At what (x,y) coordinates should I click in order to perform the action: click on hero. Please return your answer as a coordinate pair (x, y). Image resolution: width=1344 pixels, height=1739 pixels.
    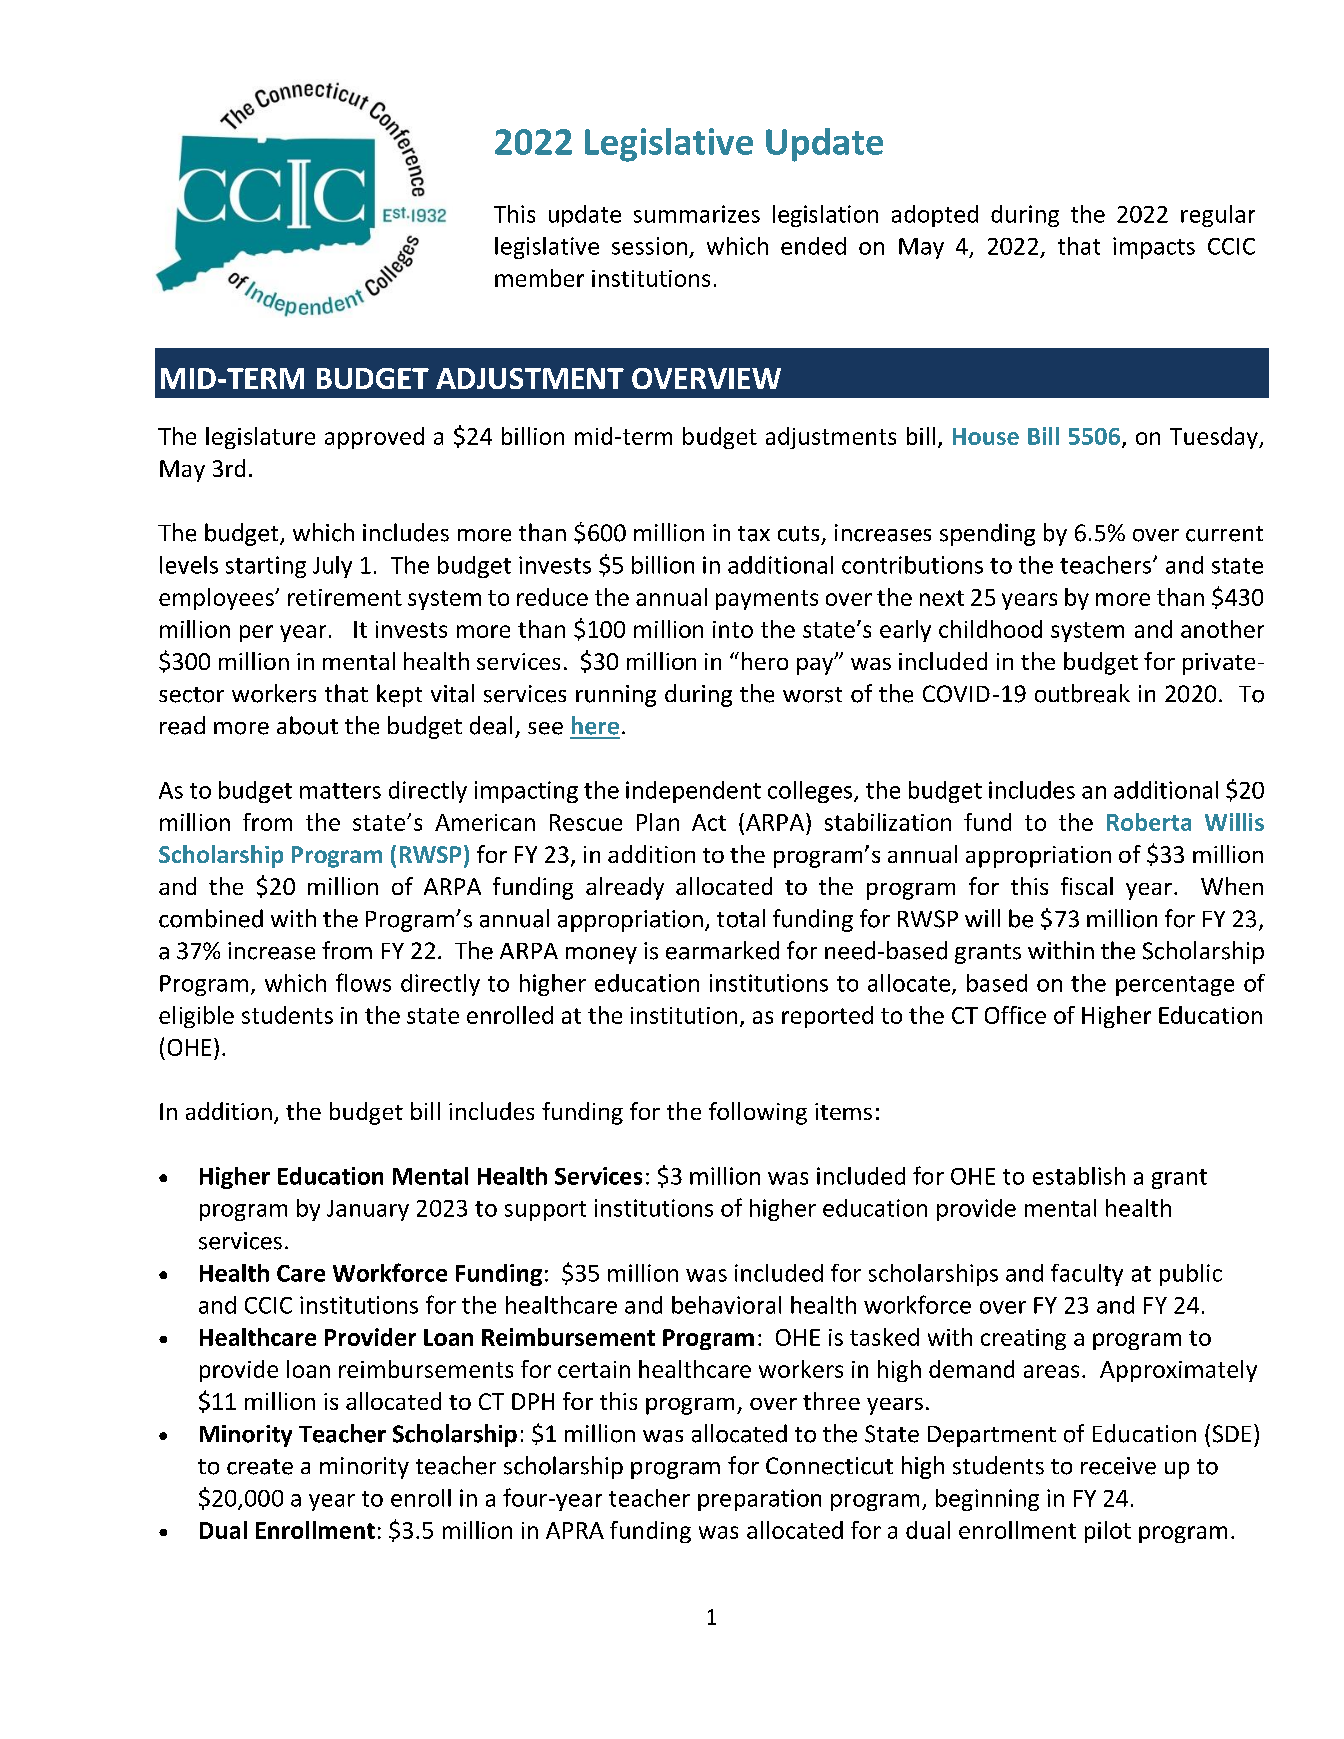
    Looking at the image, I should click on (765, 661).
